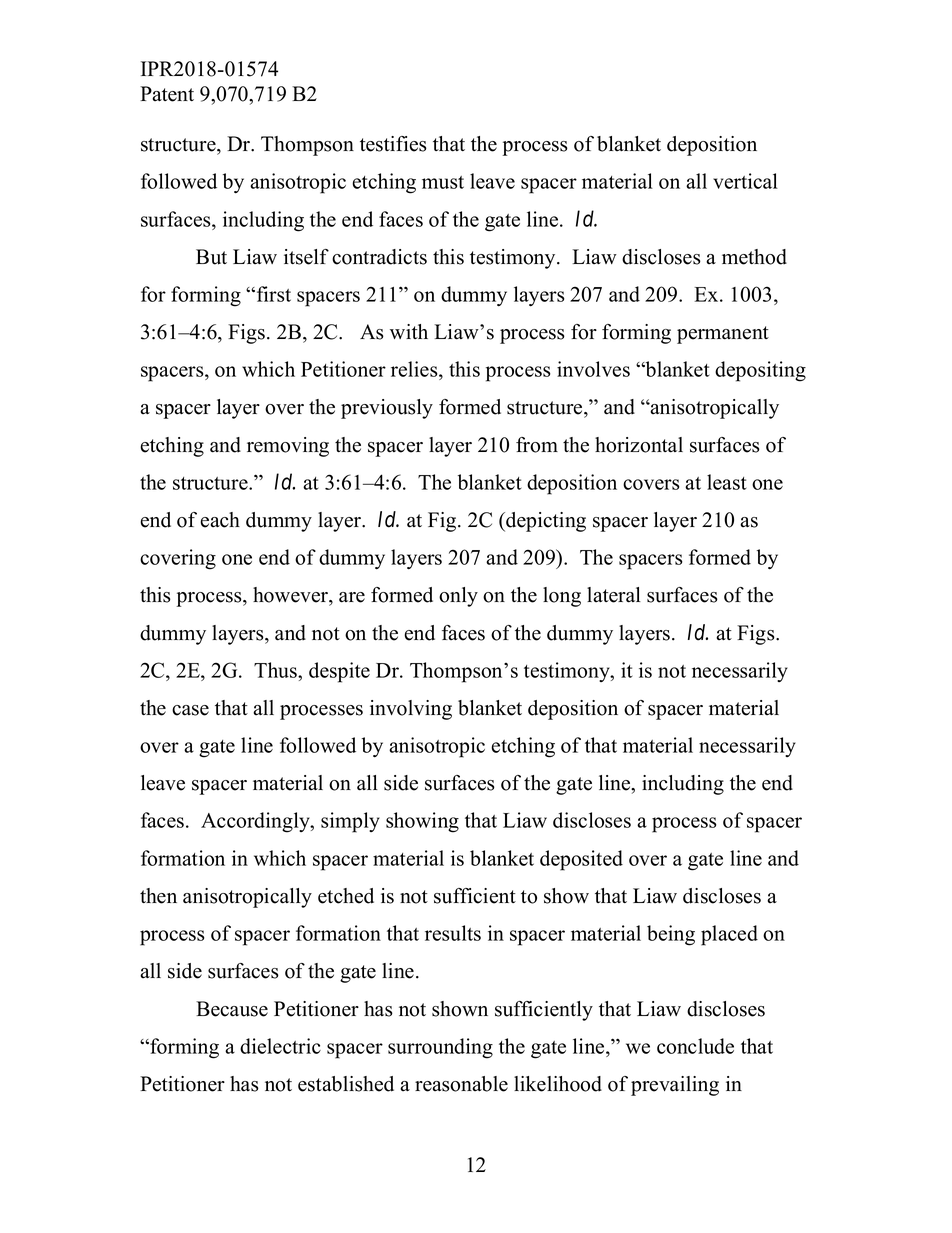 The height and width of the screenshot is (1233, 952). Describe the element at coordinates (280, 1046) in the screenshot. I see `dielectric` at that location.
